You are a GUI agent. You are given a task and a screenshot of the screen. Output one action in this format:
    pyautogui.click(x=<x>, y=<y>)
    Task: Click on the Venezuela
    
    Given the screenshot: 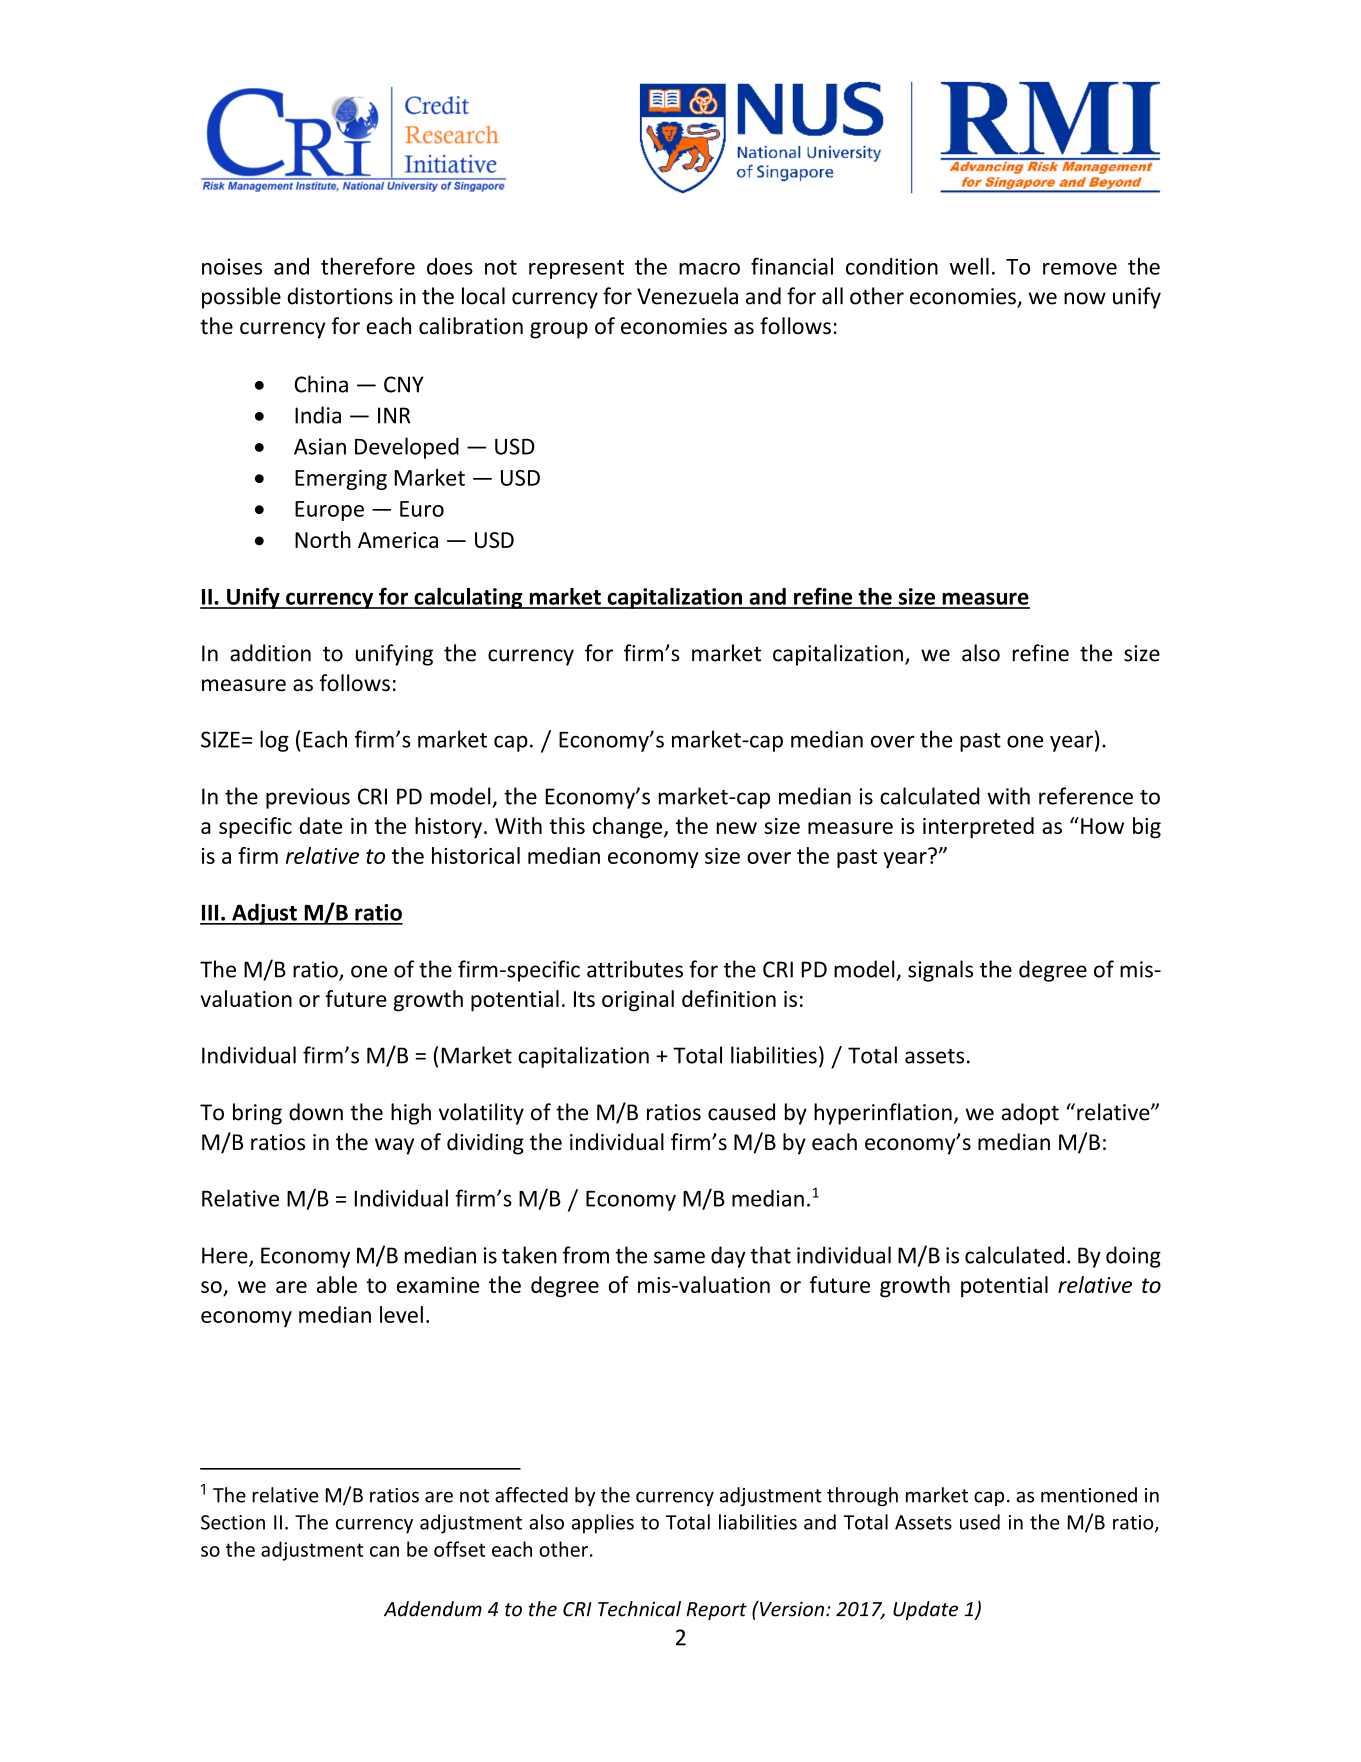 What is the action you would take?
    pyautogui.click(x=687, y=296)
